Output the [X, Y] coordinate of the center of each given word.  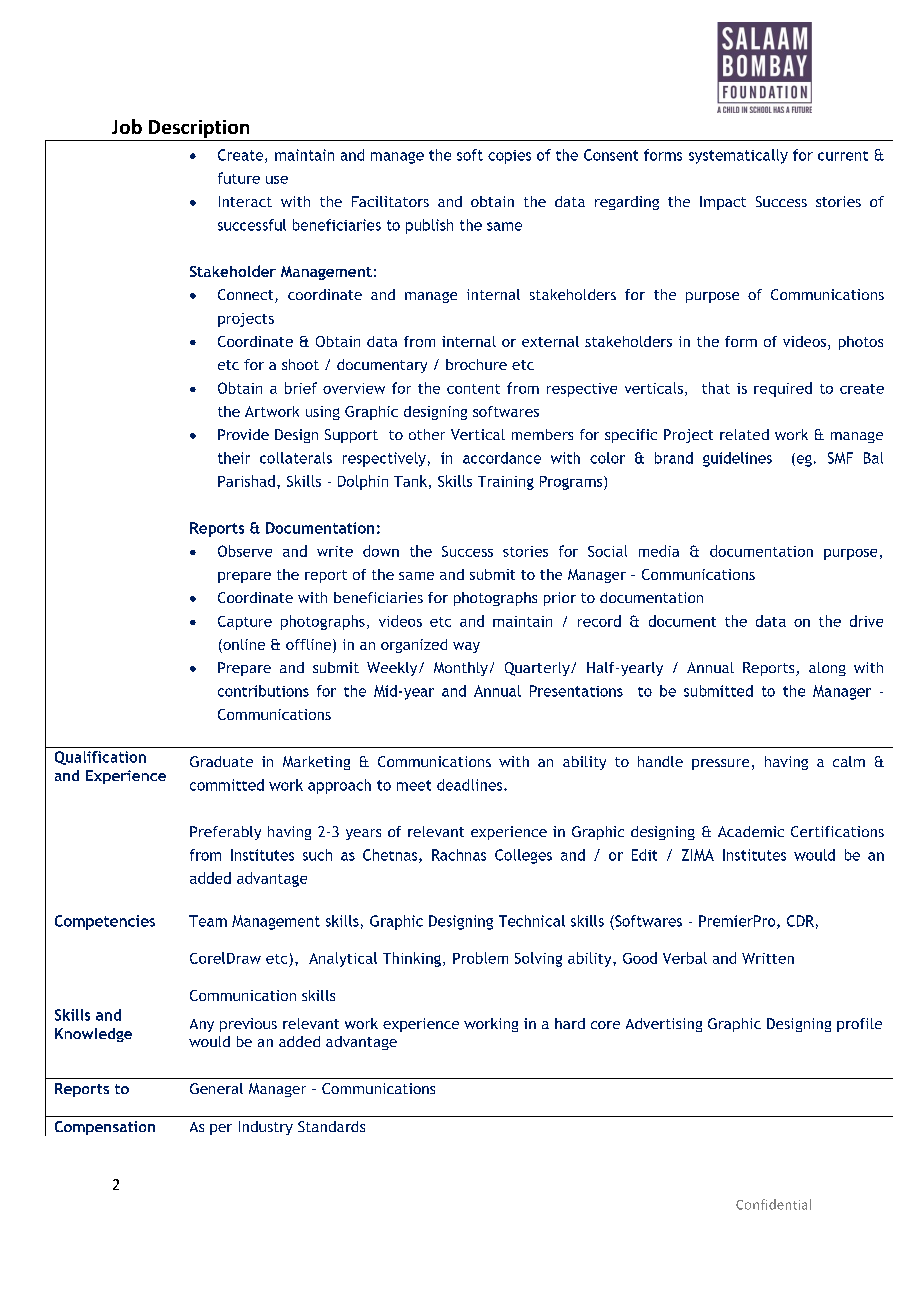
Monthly [461, 669]
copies [509, 157]
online [243, 646]
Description [199, 129]
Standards [331, 1126]
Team [208, 921]
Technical [532, 921]
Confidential [773, 1204]
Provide [243, 434]
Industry [266, 1128]
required [783, 389]
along [827, 669]
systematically [738, 156]
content [473, 389]
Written [768, 958]
